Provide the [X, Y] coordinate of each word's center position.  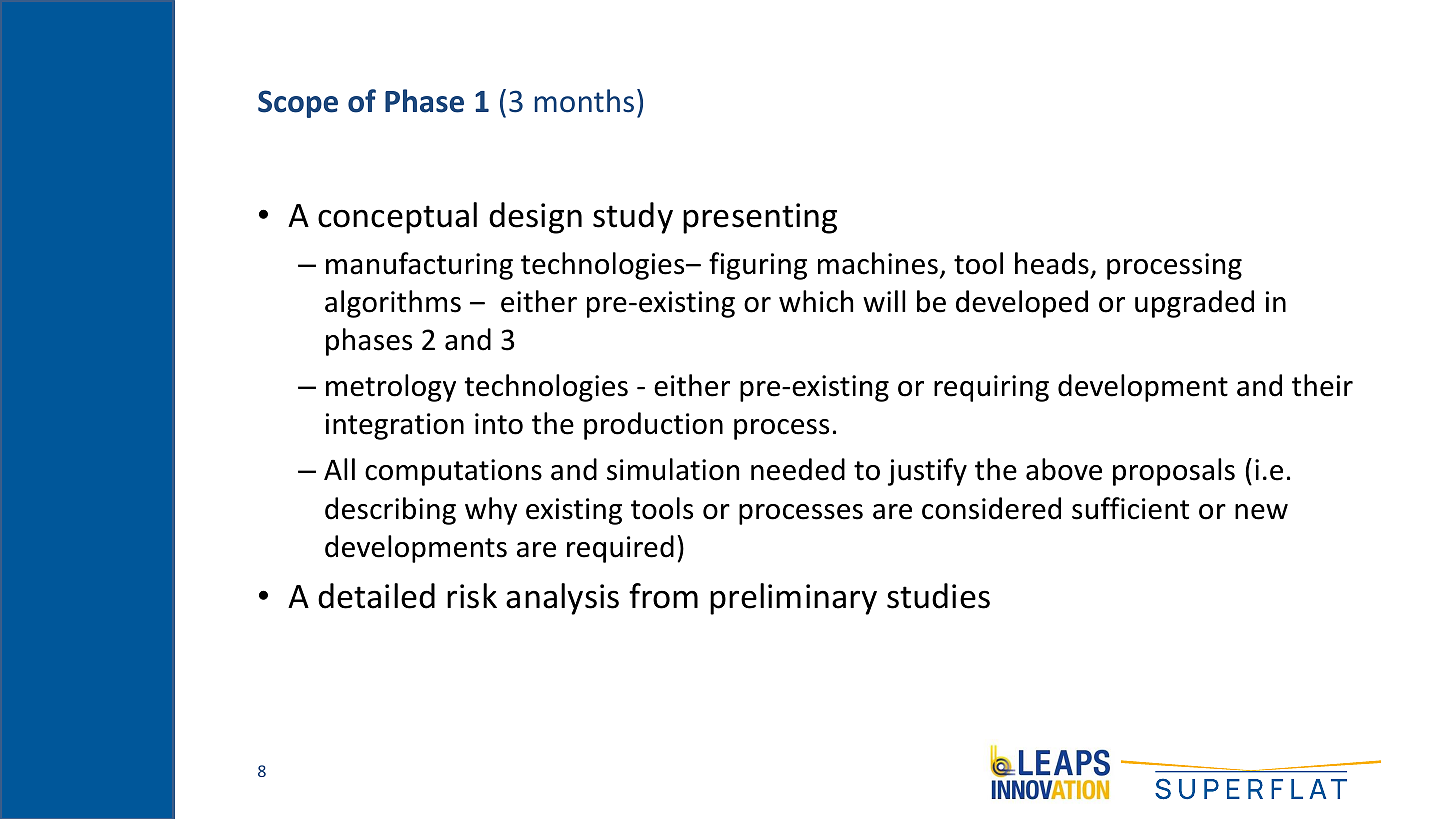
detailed [376, 596]
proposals [1174, 472]
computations [453, 472]
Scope [298, 104]
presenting [760, 218]
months [584, 101]
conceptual [397, 218]
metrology [391, 388]
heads [1052, 263]
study [633, 218]
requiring [991, 388]
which [816, 301]
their [1322, 385]
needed [798, 469]
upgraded [1194, 304]
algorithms [393, 304]
